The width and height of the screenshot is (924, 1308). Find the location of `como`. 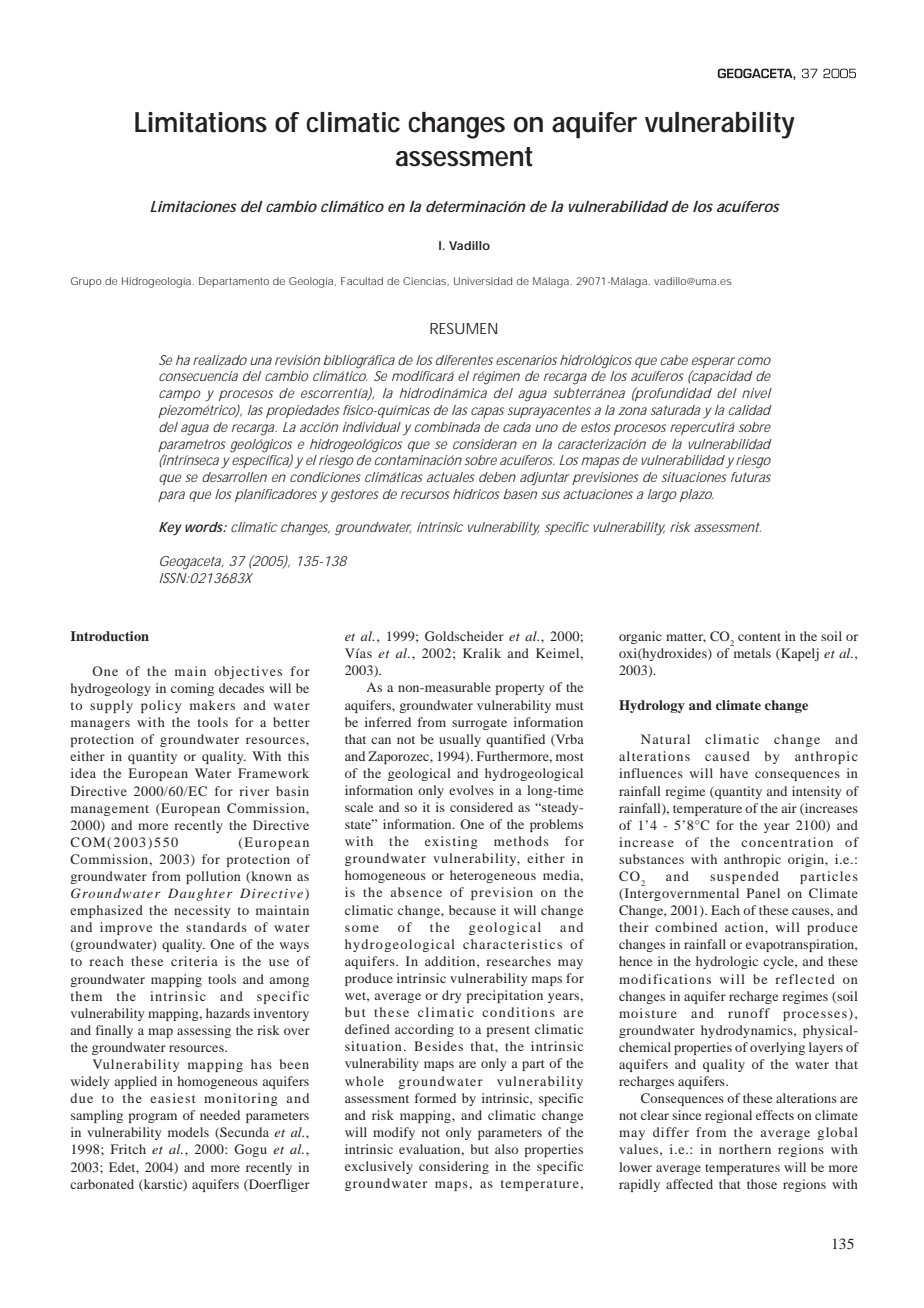

como is located at coordinates (754, 361).
